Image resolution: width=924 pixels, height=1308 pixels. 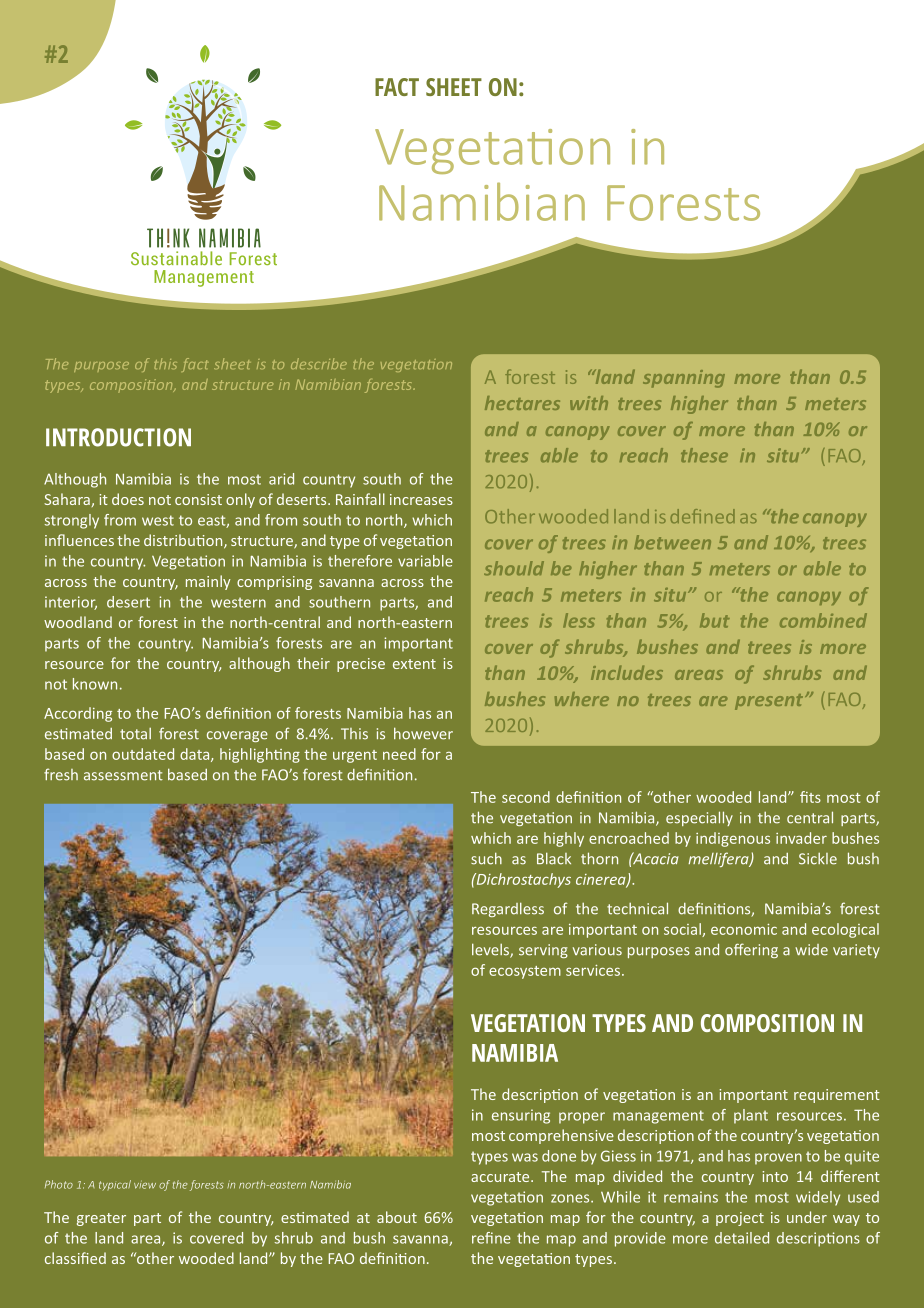 What do you see at coordinates (95, 684) in the screenshot?
I see `known` at bounding box center [95, 684].
